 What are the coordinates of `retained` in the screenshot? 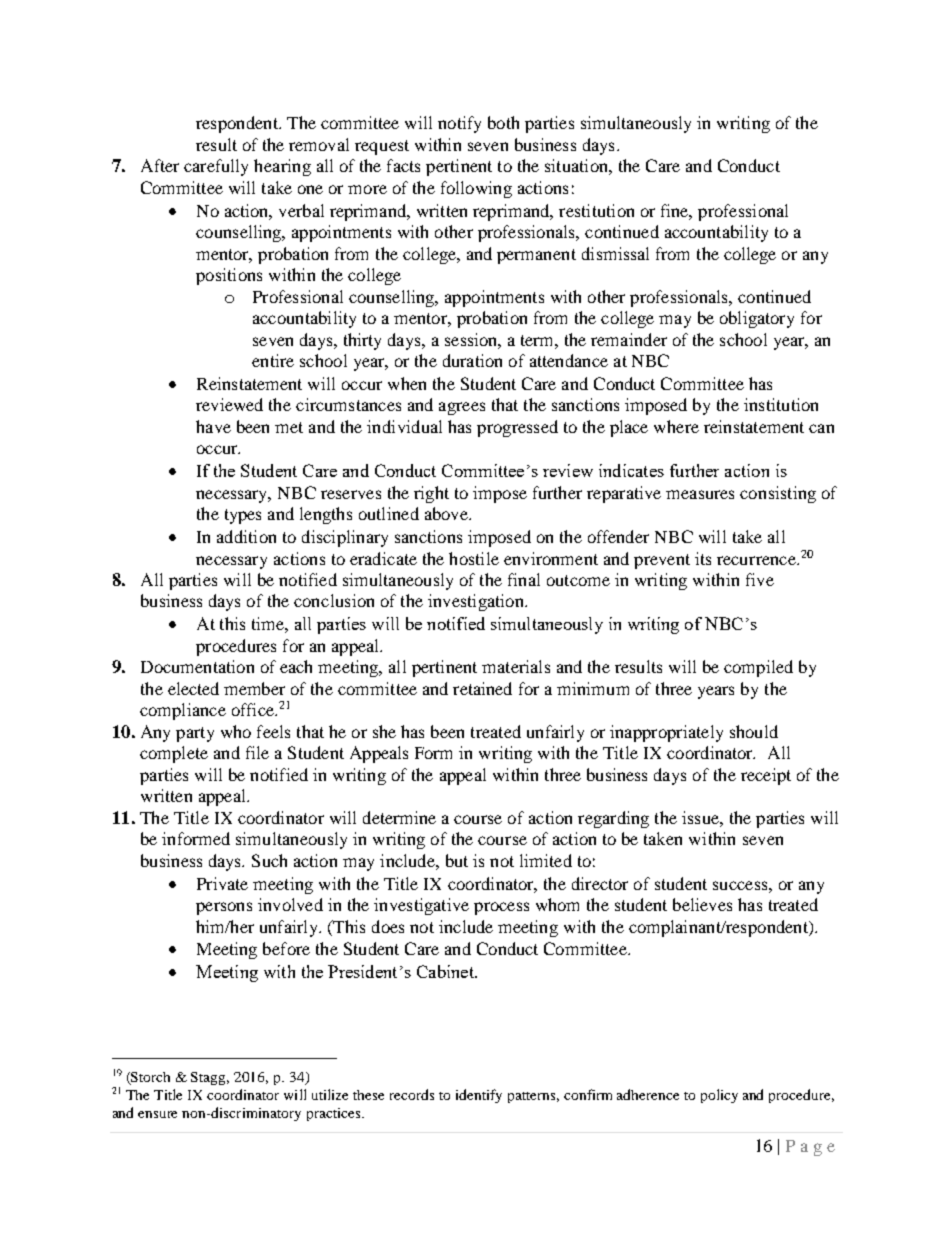 It's located at (482, 688).
